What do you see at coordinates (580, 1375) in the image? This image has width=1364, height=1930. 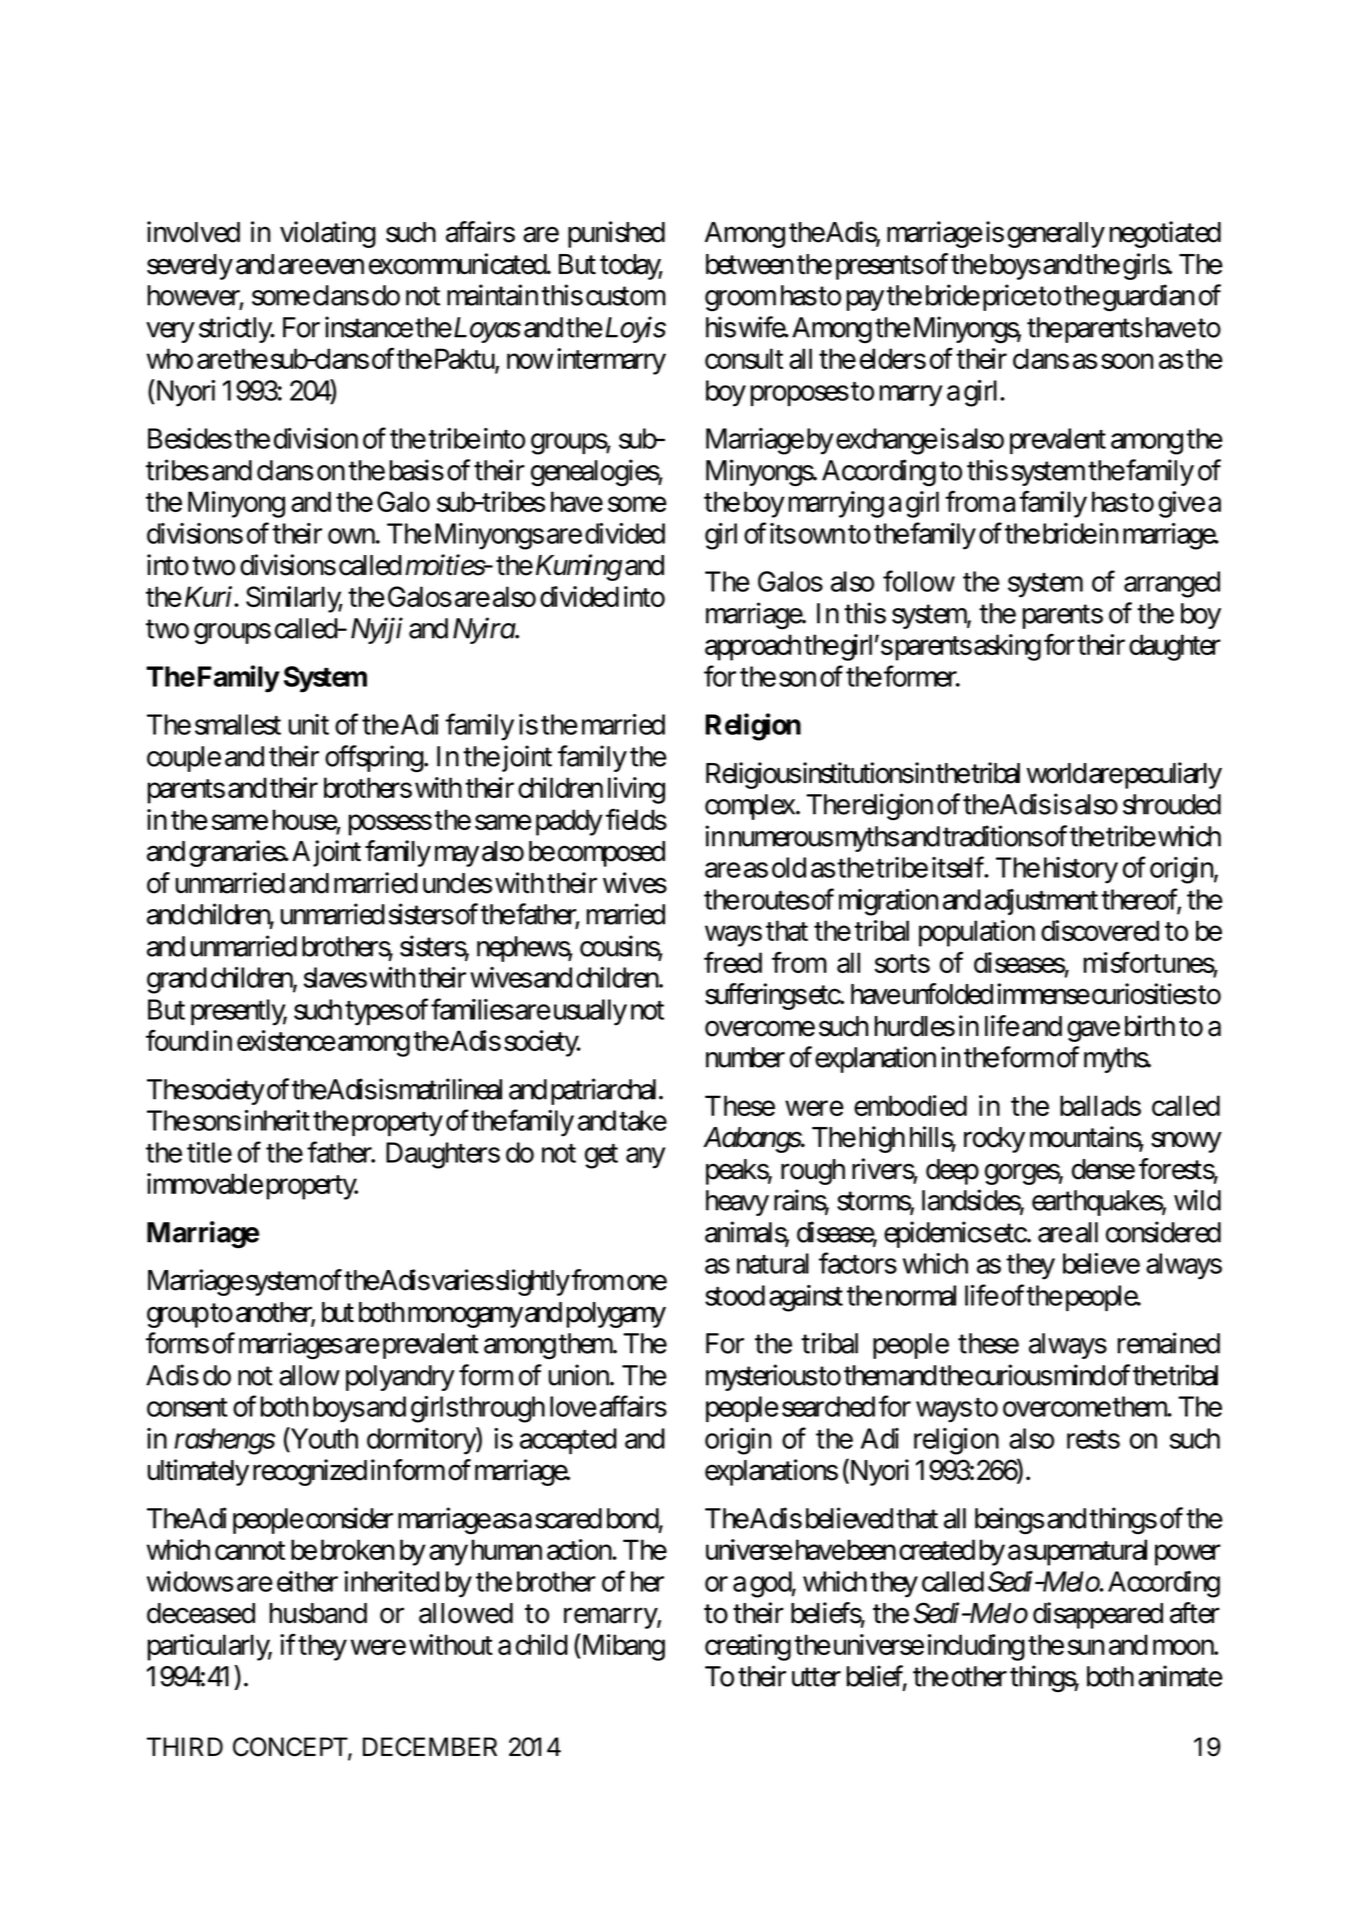 I see `union` at bounding box center [580, 1375].
